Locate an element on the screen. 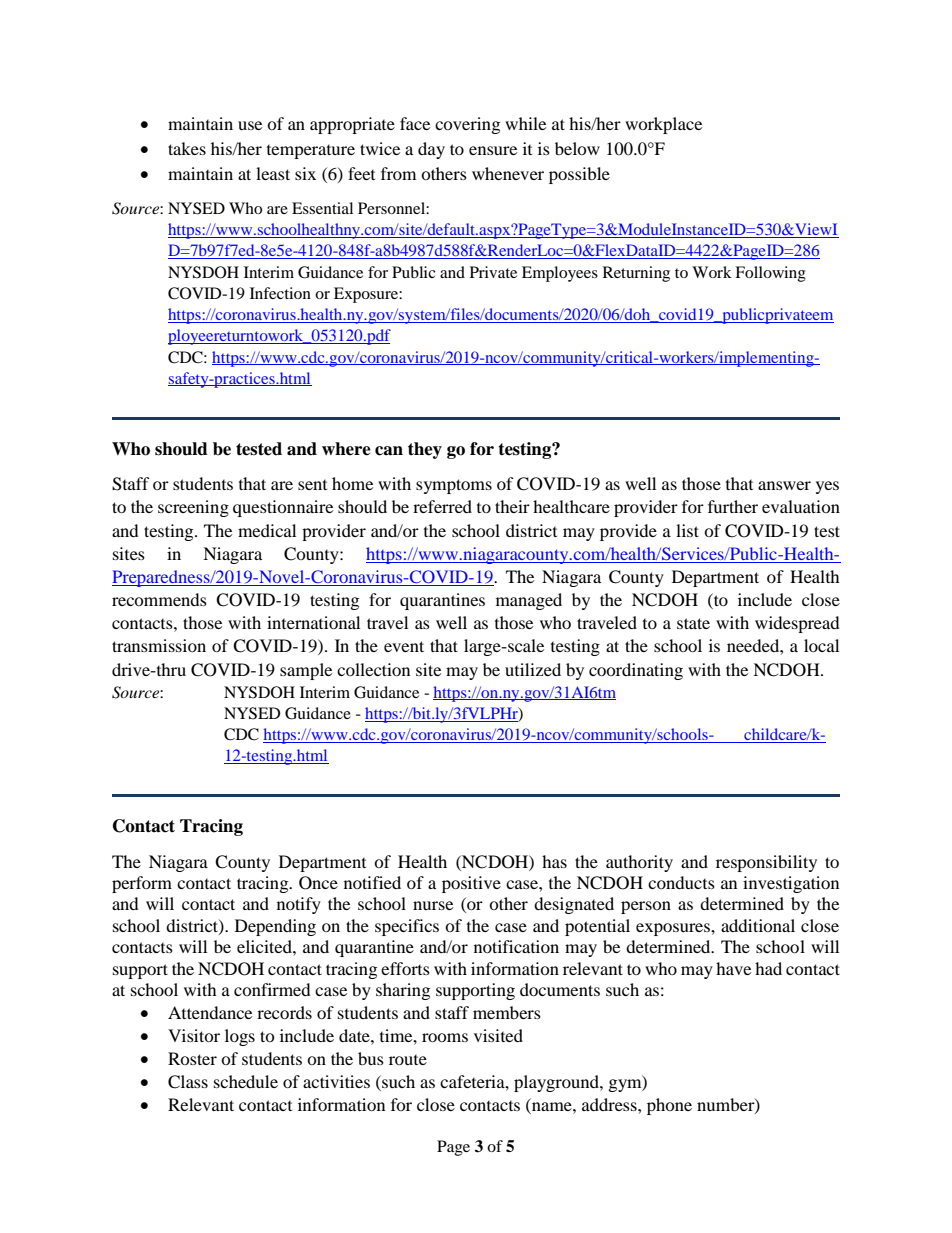 This screenshot has height=1233, width=952. managed is located at coordinates (529, 601).
